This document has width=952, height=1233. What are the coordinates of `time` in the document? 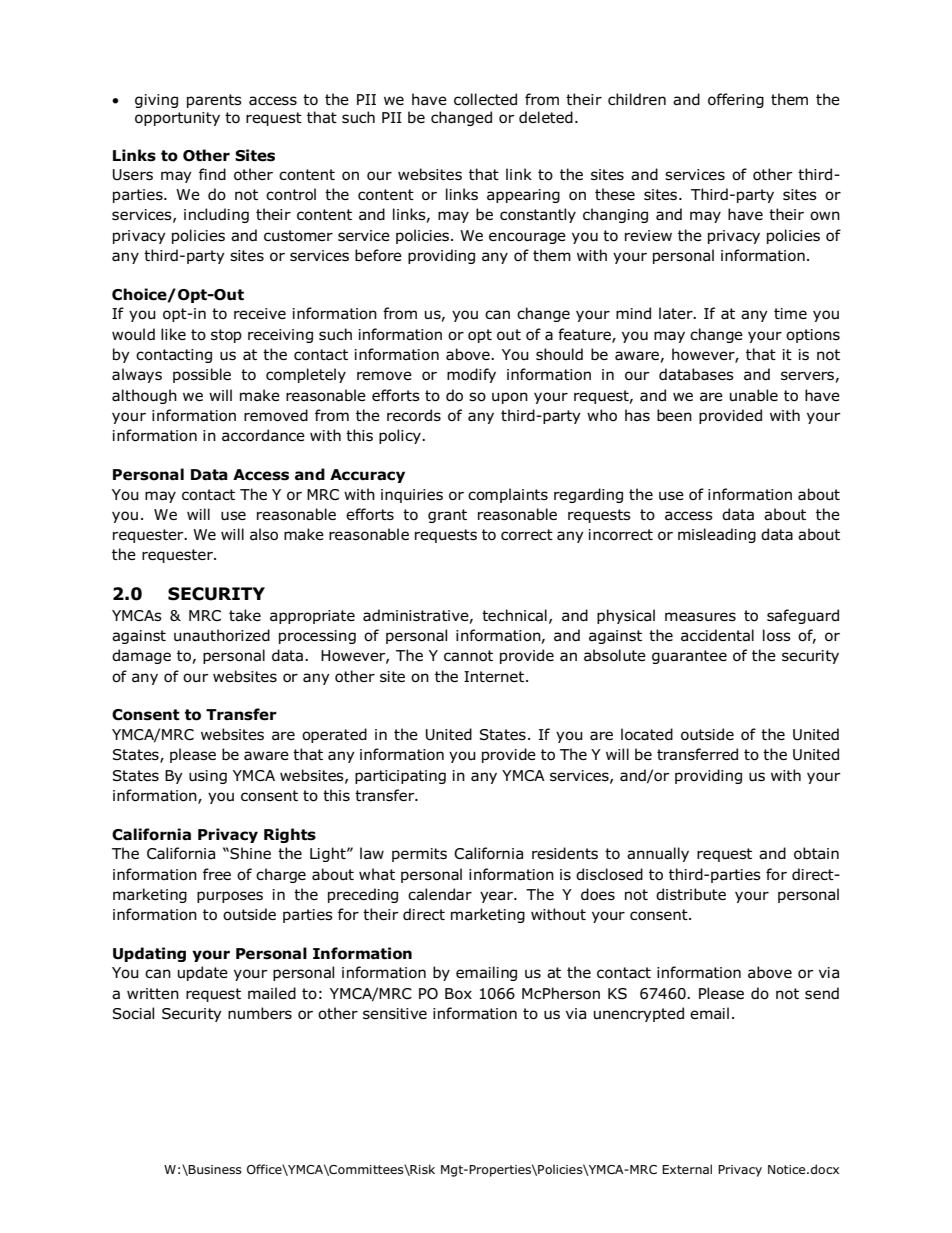 It's located at (790, 313).
